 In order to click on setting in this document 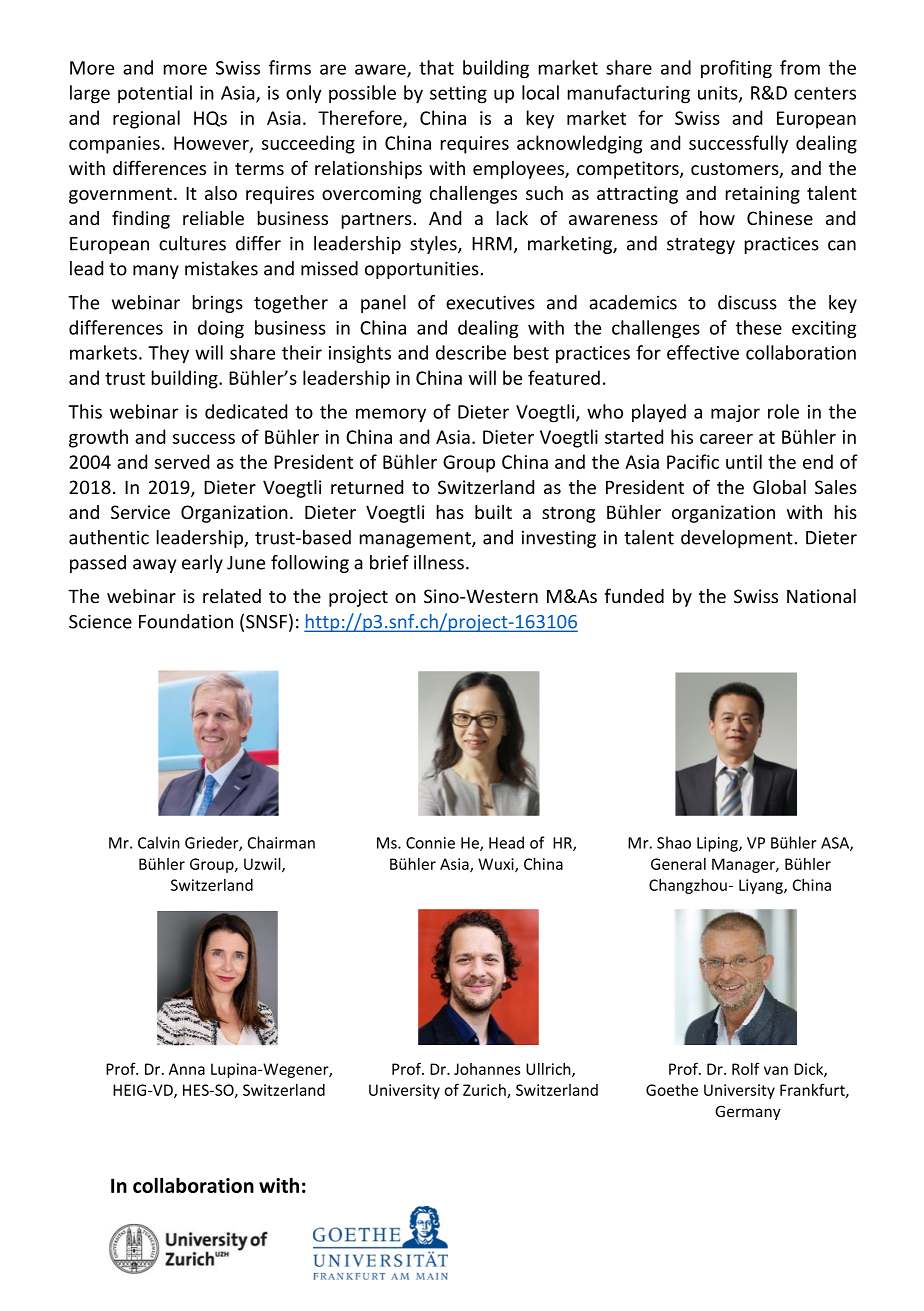, I will do `click(458, 95)`.
